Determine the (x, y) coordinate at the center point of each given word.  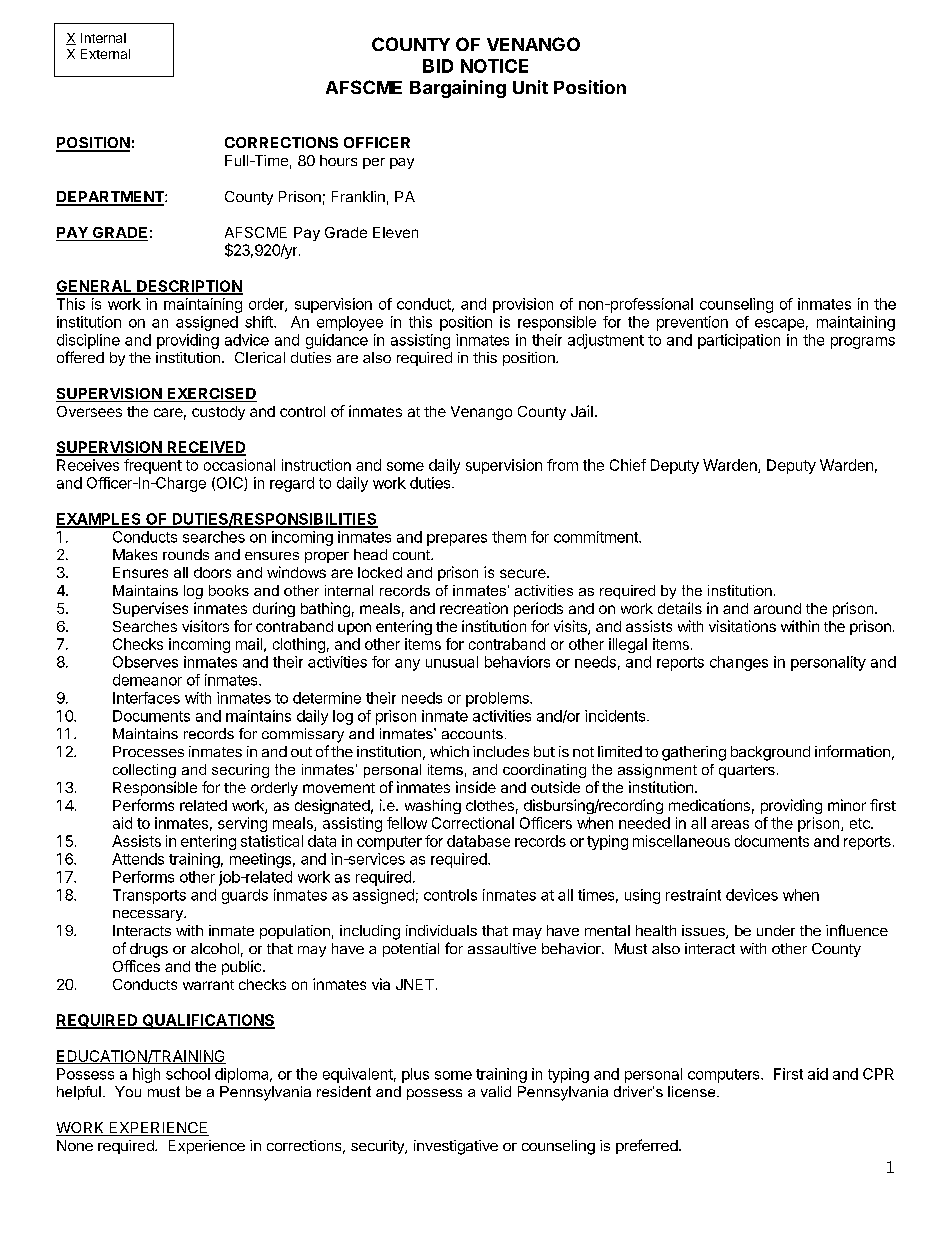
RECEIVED (205, 448)
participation (739, 341)
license (693, 1091)
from (562, 465)
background (770, 753)
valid (496, 1091)
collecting (144, 771)
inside (476, 787)
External (105, 54)
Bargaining (458, 89)
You (128, 1091)
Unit (530, 87)
